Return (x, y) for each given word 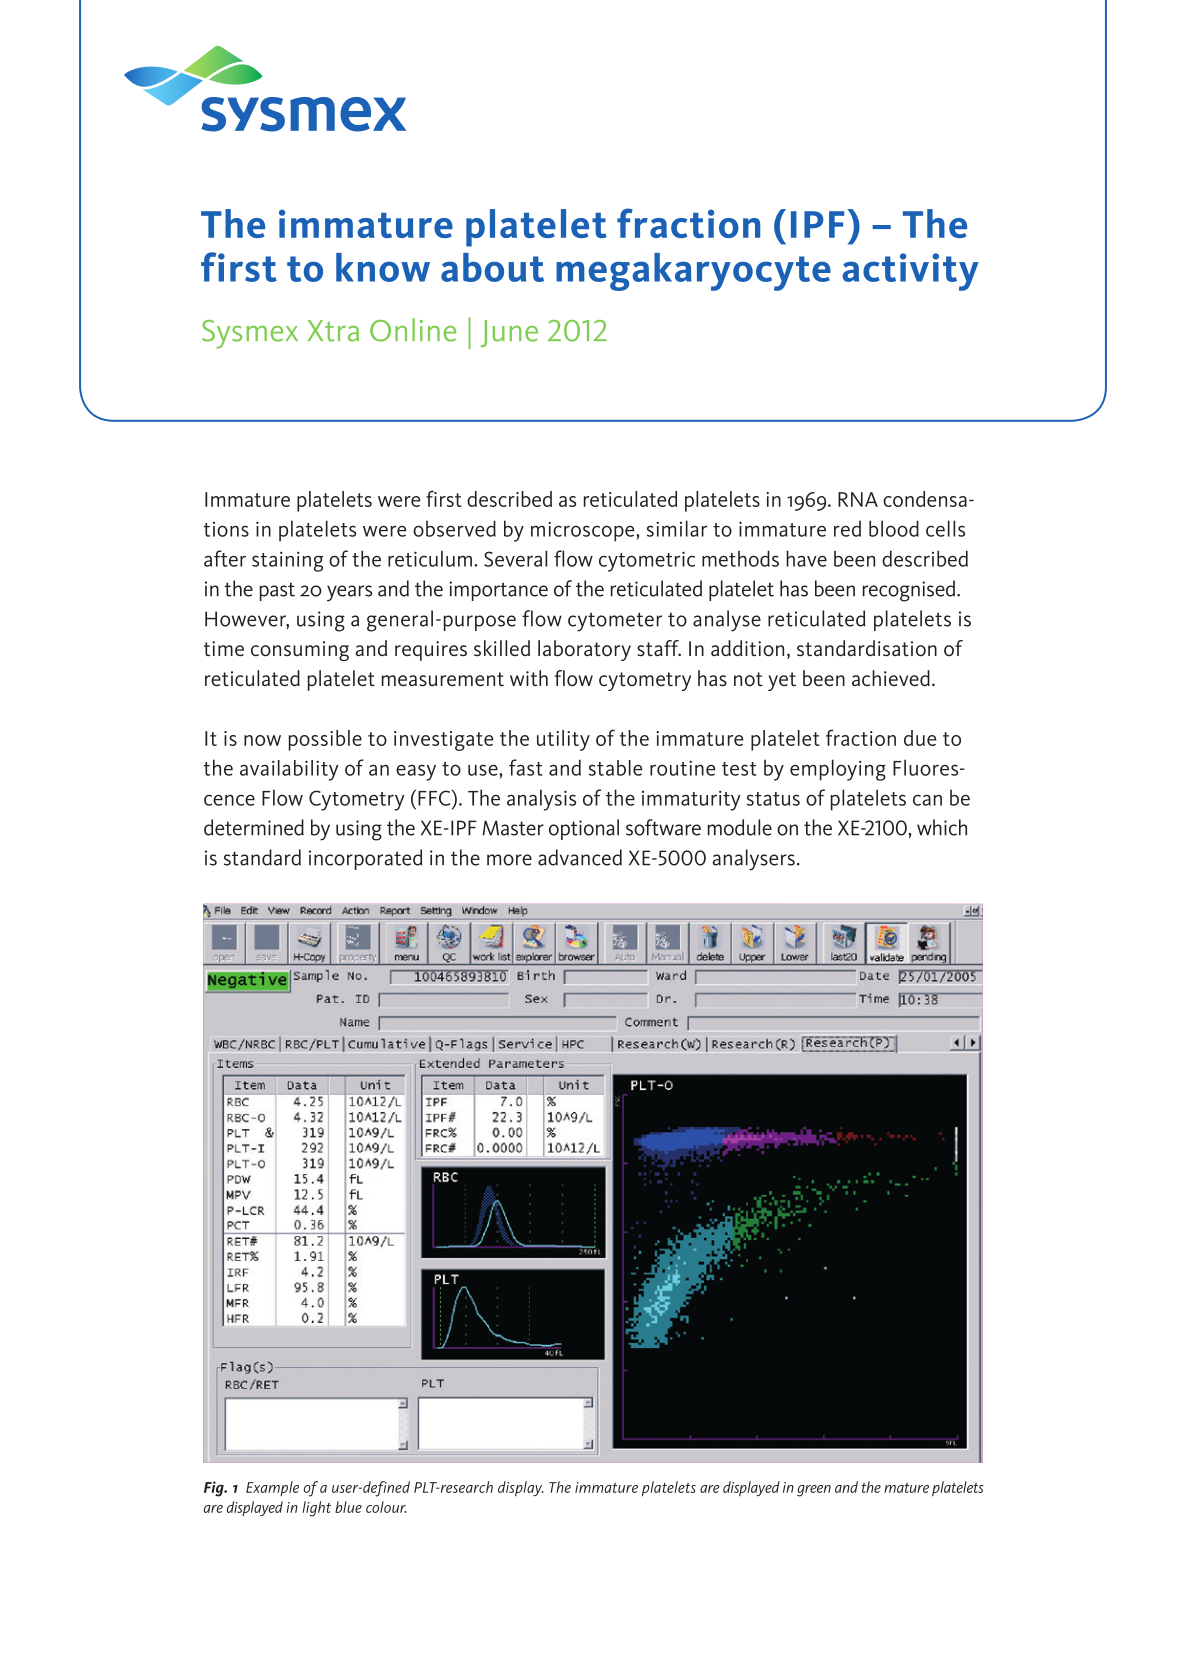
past (277, 591)
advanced (580, 857)
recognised (910, 591)
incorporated (365, 859)
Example (272, 1488)
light (316, 1509)
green (814, 1491)
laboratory (584, 650)
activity (910, 272)
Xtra (333, 331)
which (942, 827)
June (509, 333)
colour (386, 1507)
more (509, 860)
